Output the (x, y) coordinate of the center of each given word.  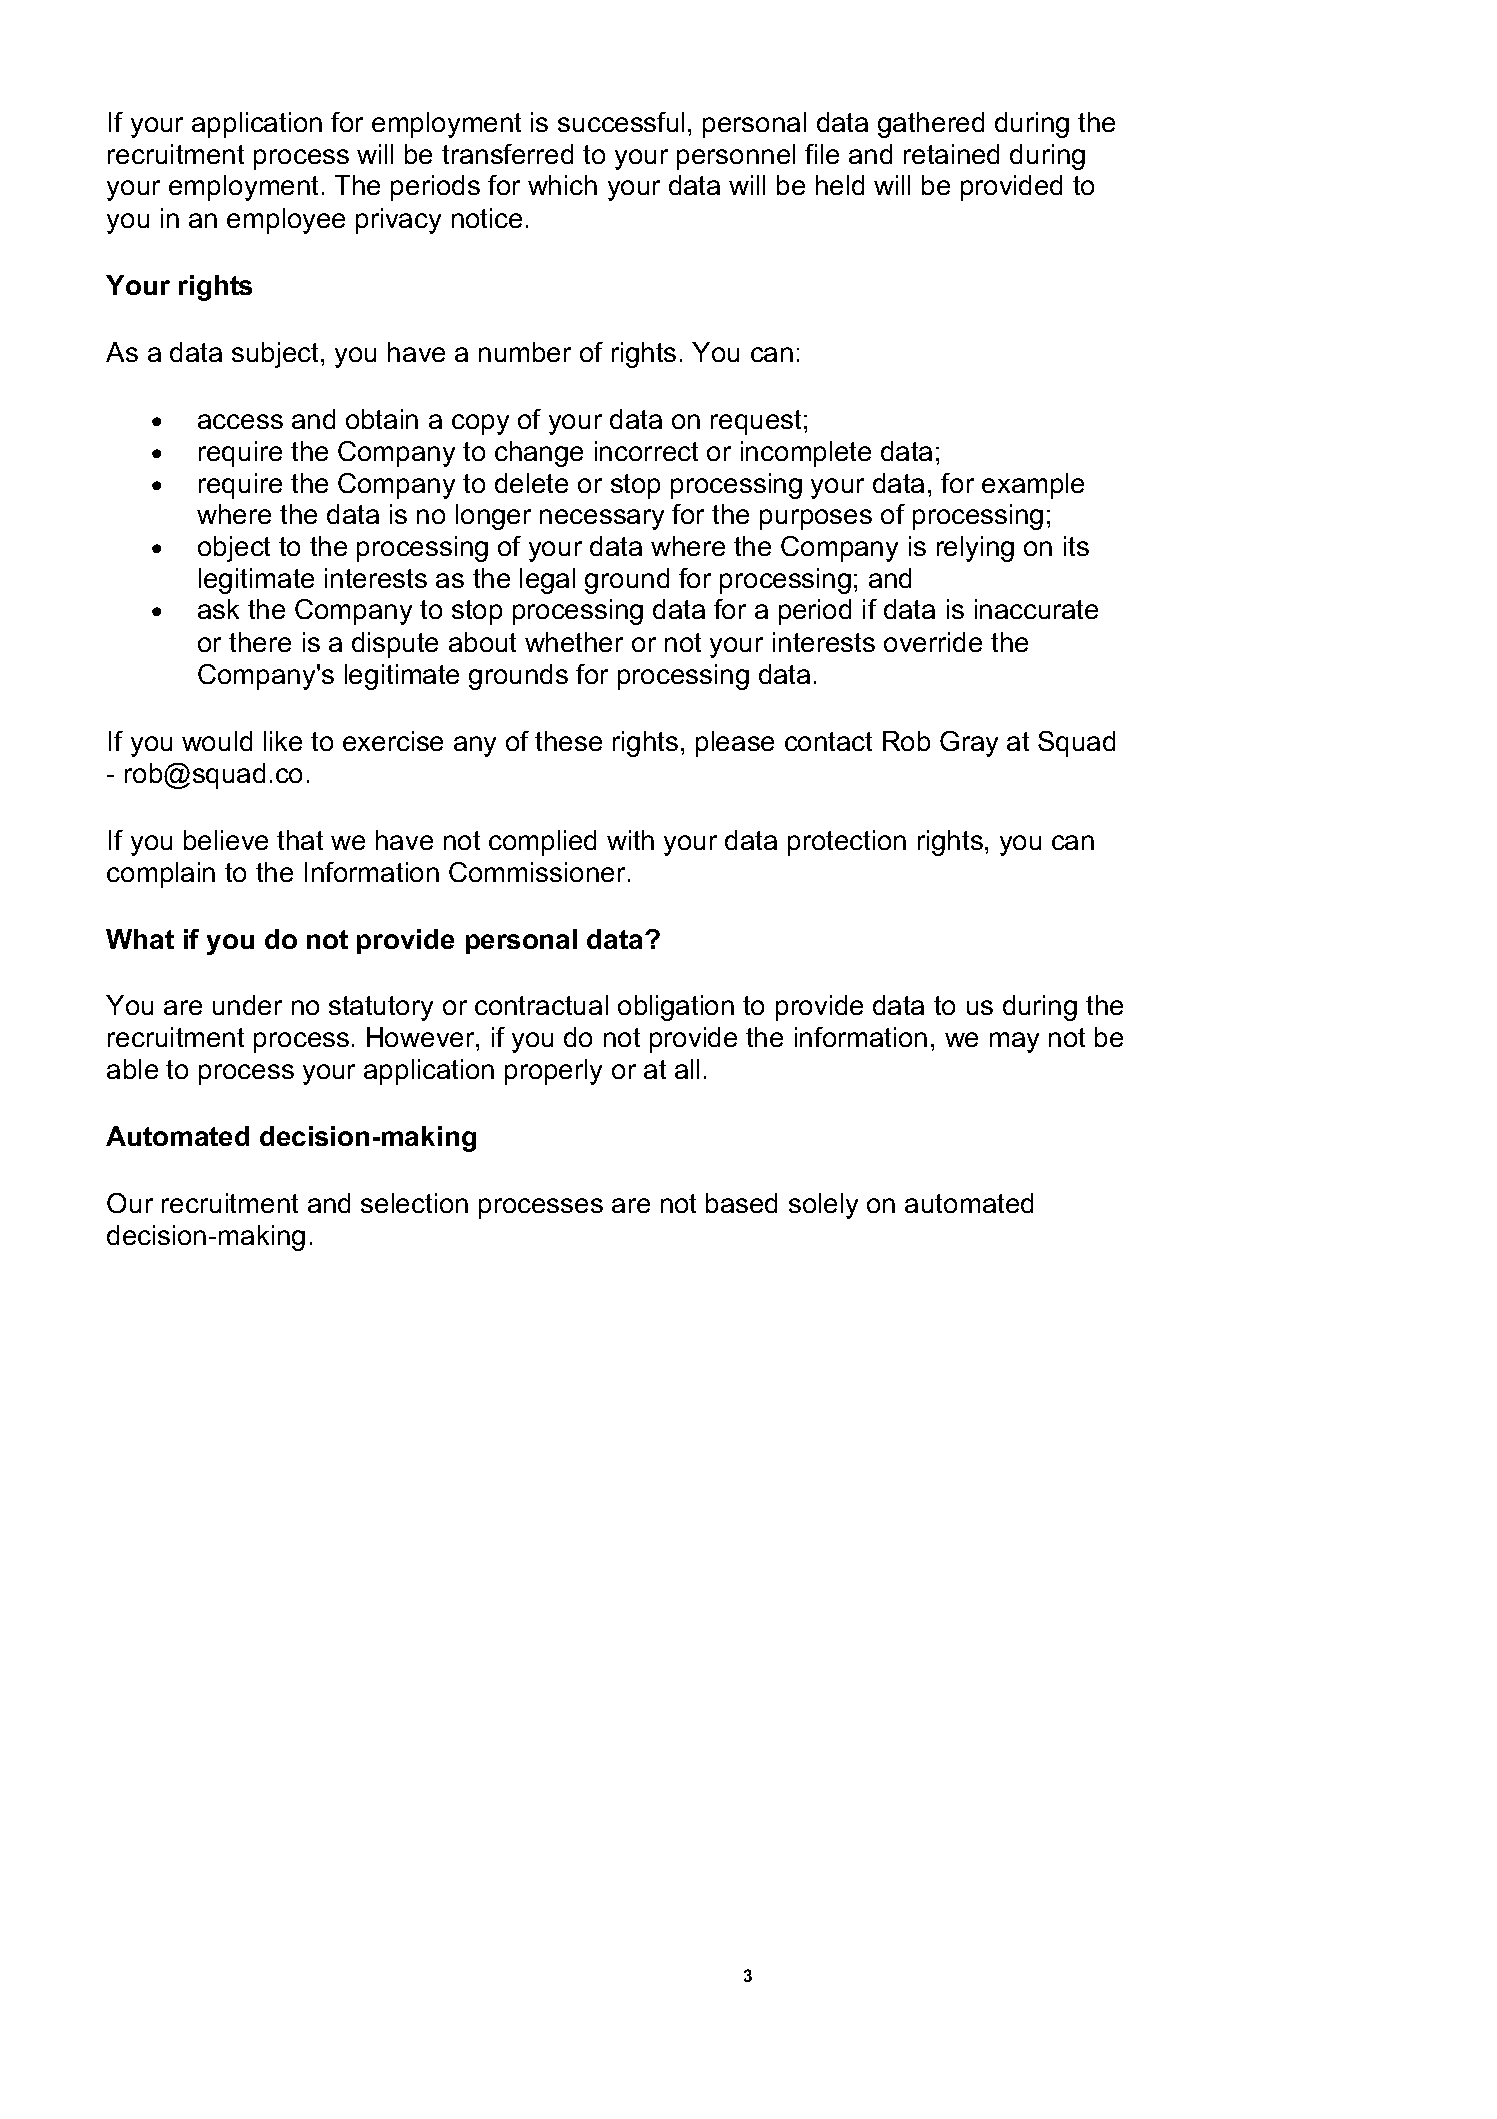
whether (574, 642)
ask (218, 609)
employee (286, 221)
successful (621, 122)
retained (951, 154)
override (933, 642)
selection (414, 1203)
